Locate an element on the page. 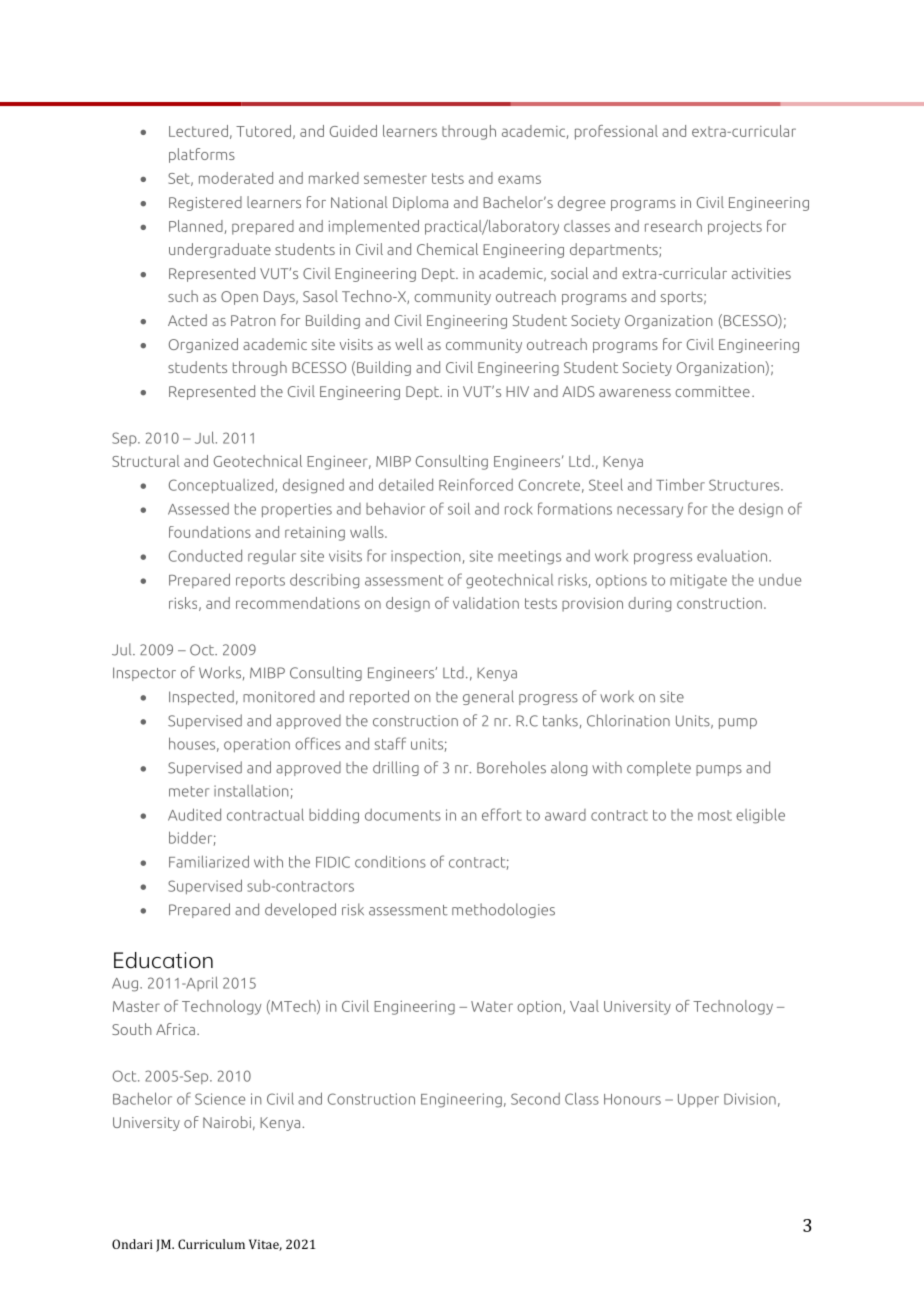 The height and width of the document is (1308, 924). Assessed is located at coordinates (198, 509).
